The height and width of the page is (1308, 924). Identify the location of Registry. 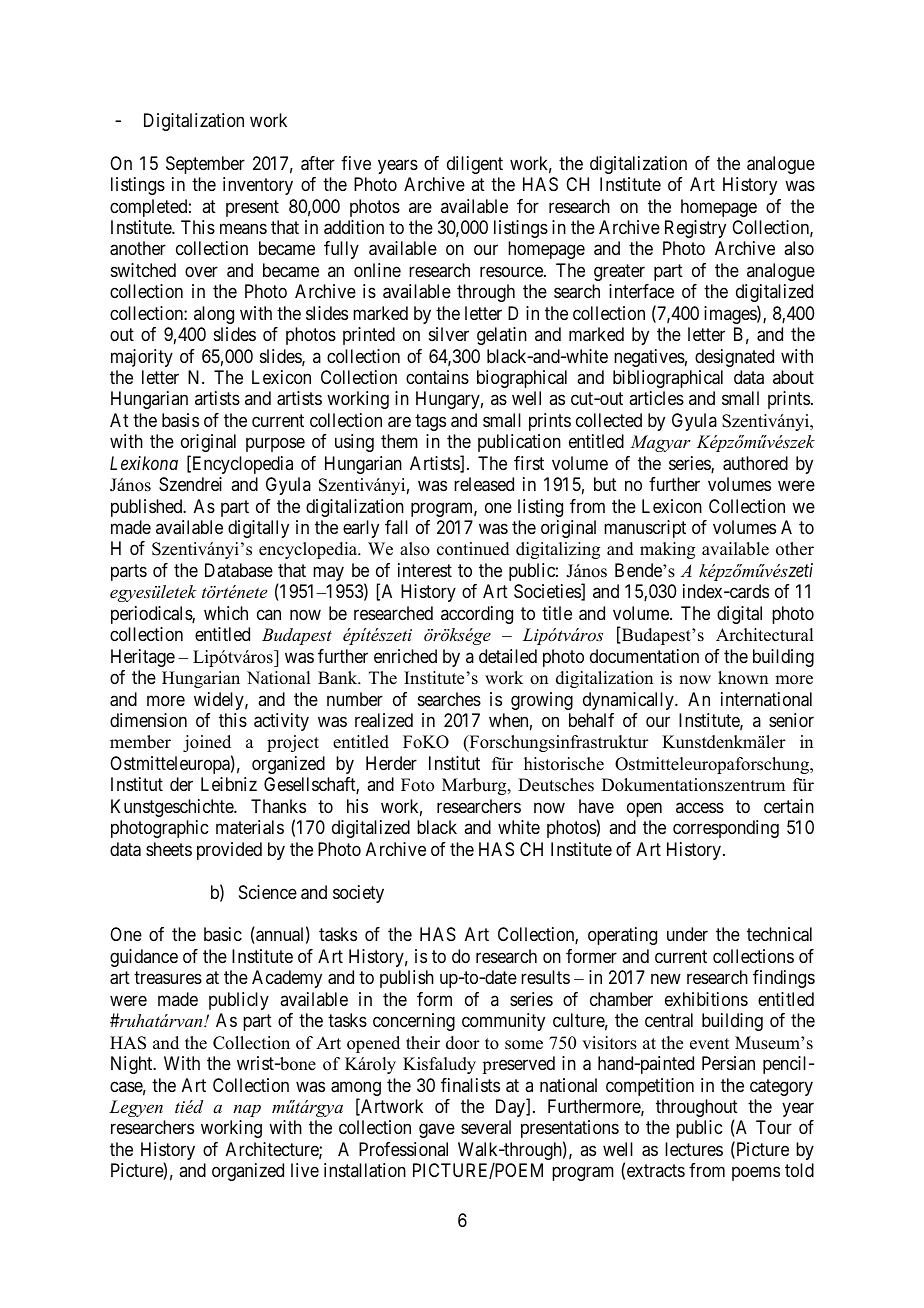
(695, 229).
